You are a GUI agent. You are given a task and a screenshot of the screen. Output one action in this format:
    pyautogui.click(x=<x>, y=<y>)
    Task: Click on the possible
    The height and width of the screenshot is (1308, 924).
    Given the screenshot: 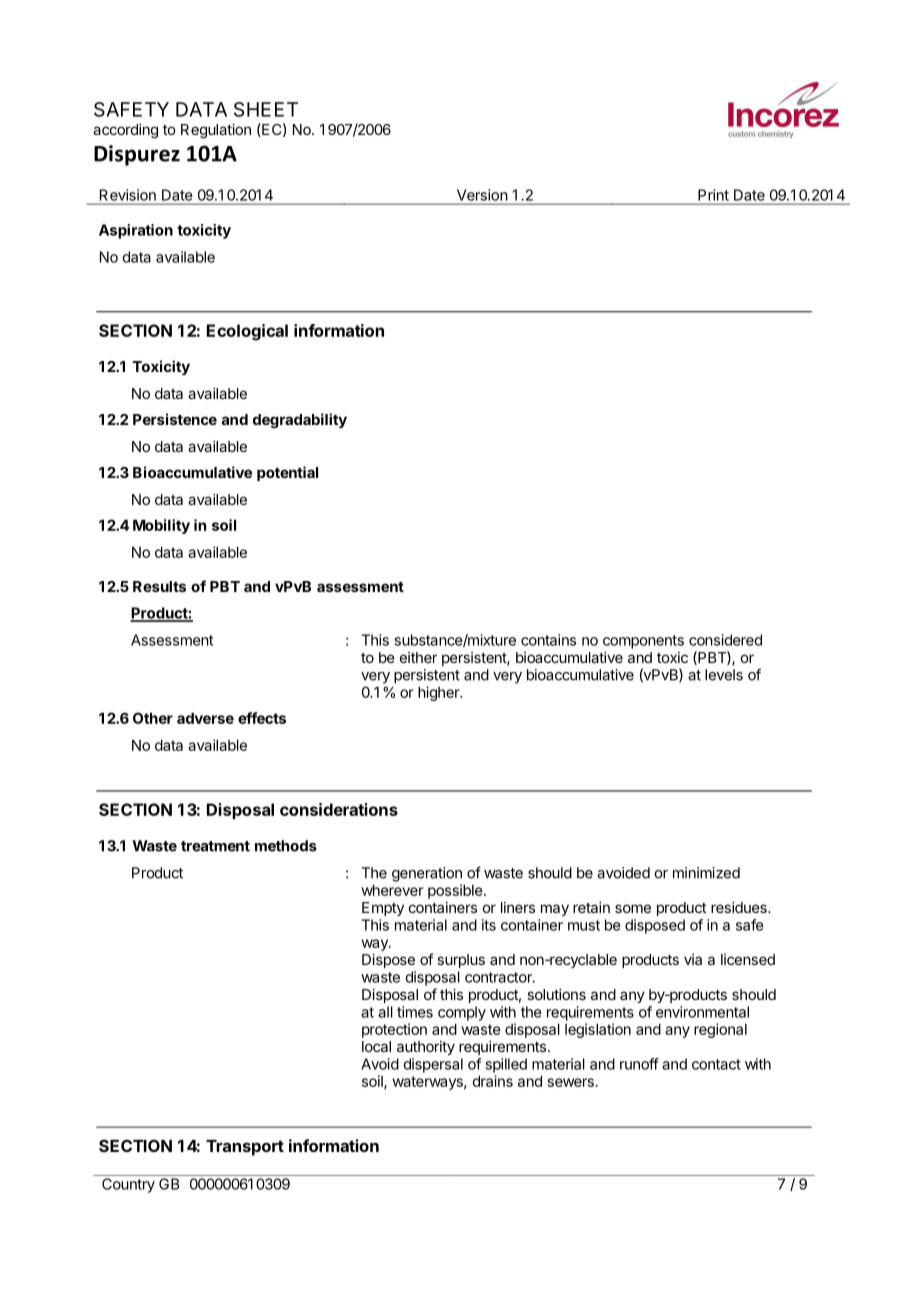 What is the action you would take?
    pyautogui.click(x=456, y=891)
